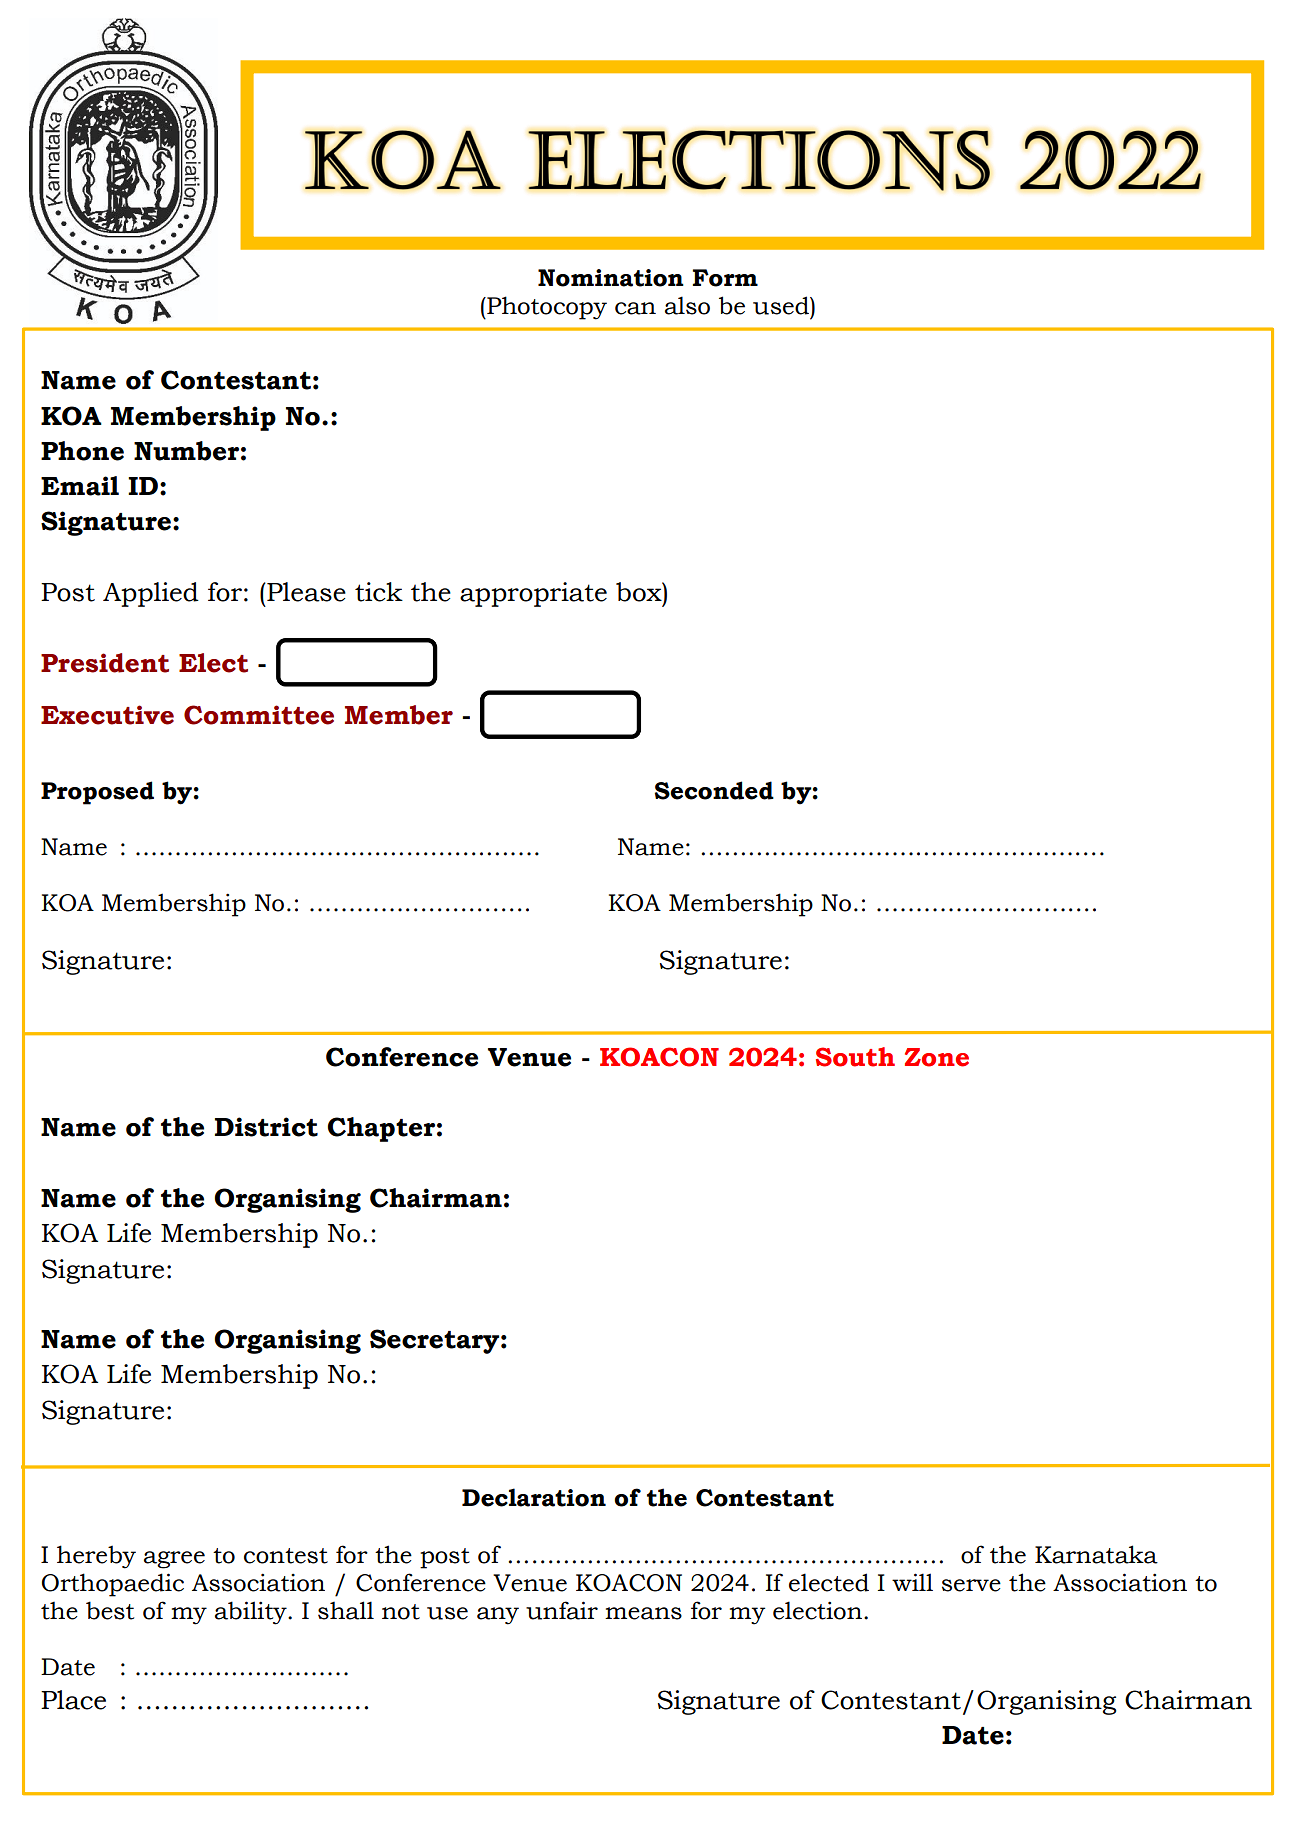 This screenshot has height=1833, width=1296. I want to click on President, so click(105, 663).
